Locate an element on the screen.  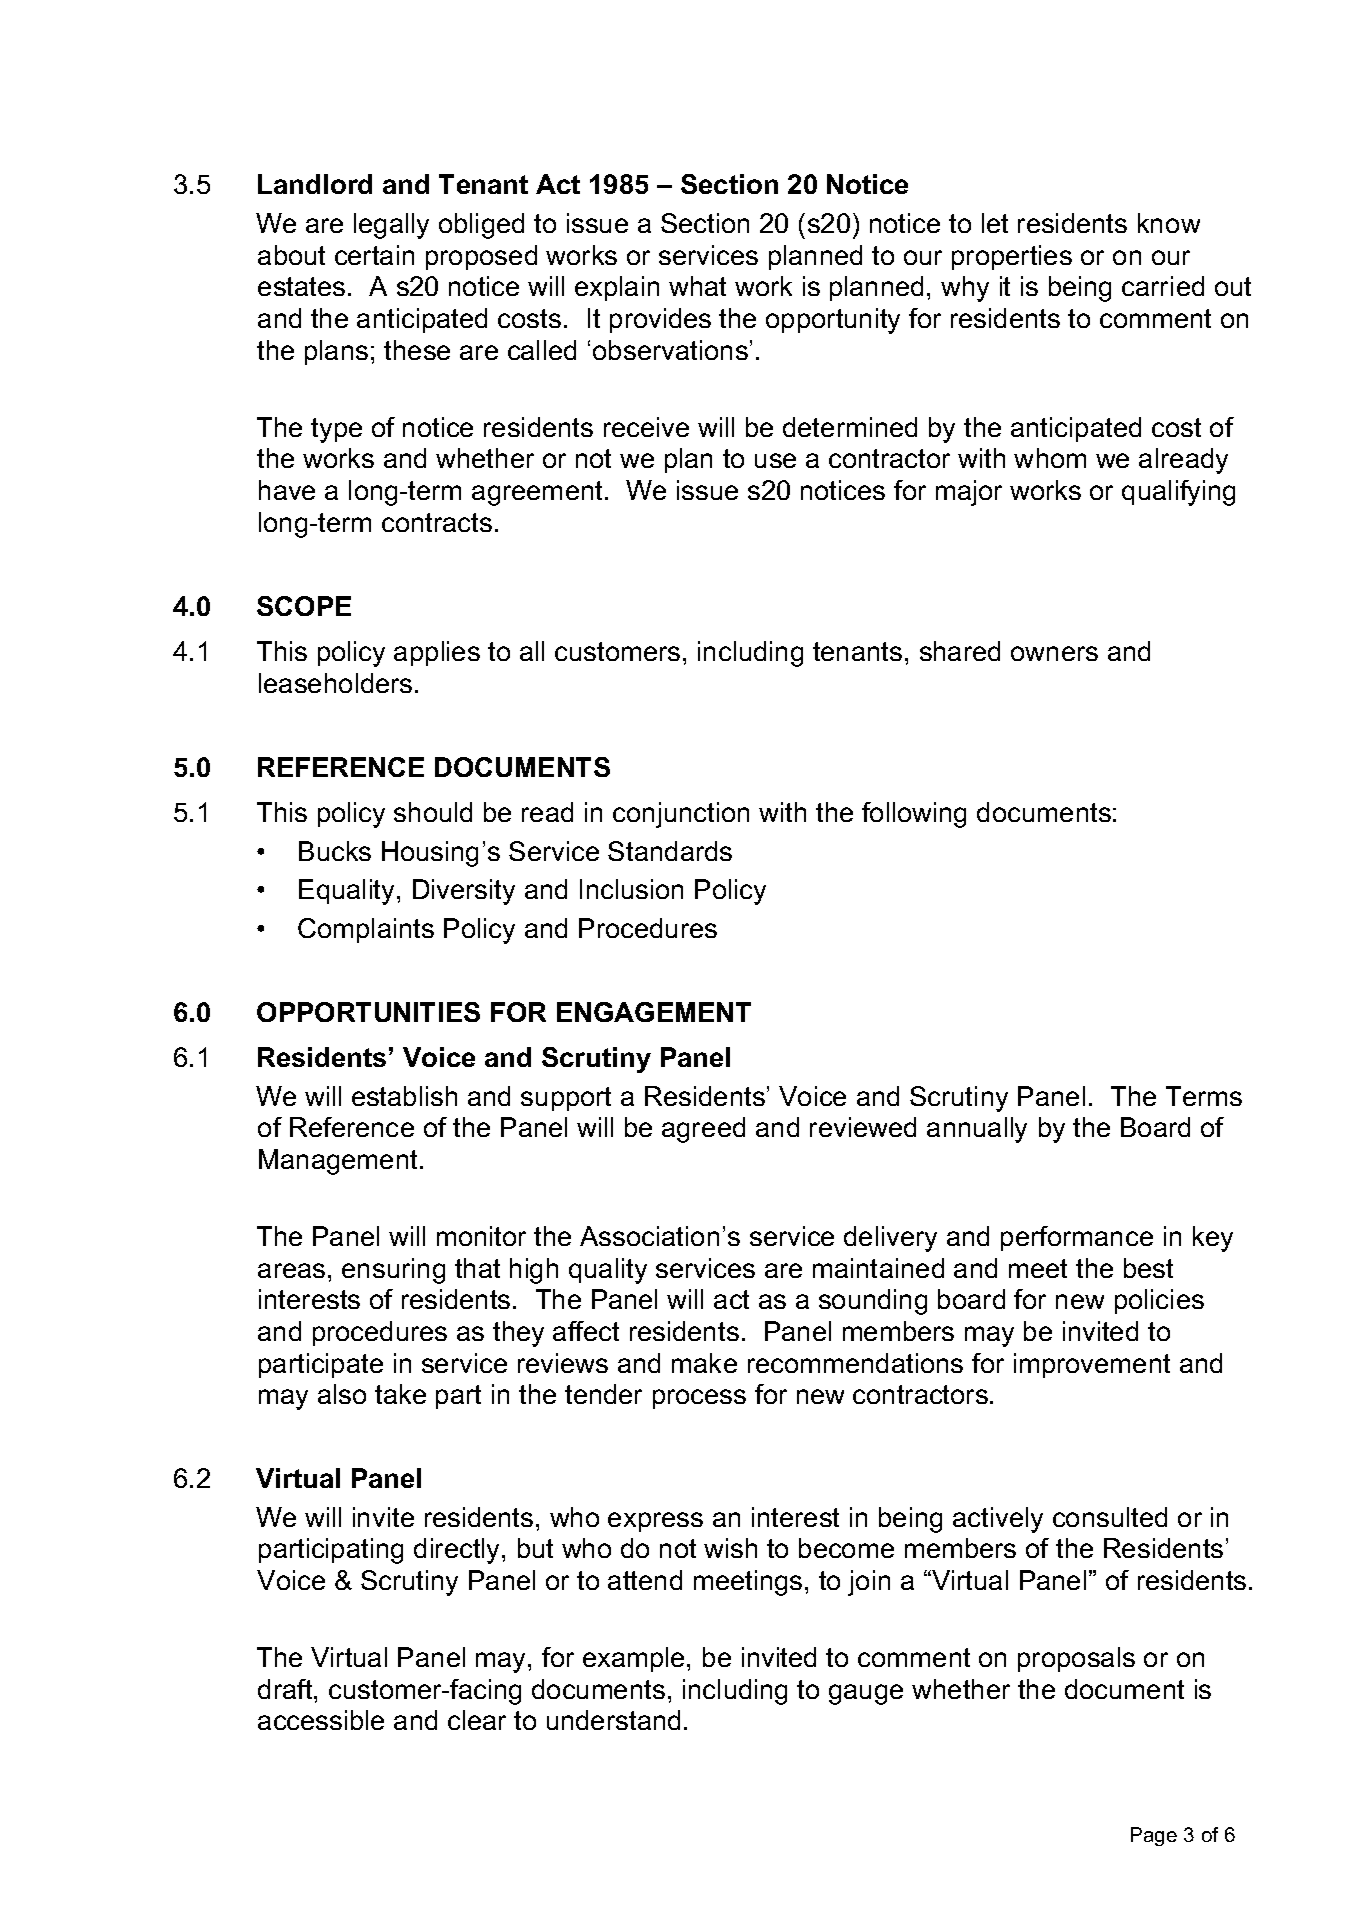
what is located at coordinates (697, 286).
